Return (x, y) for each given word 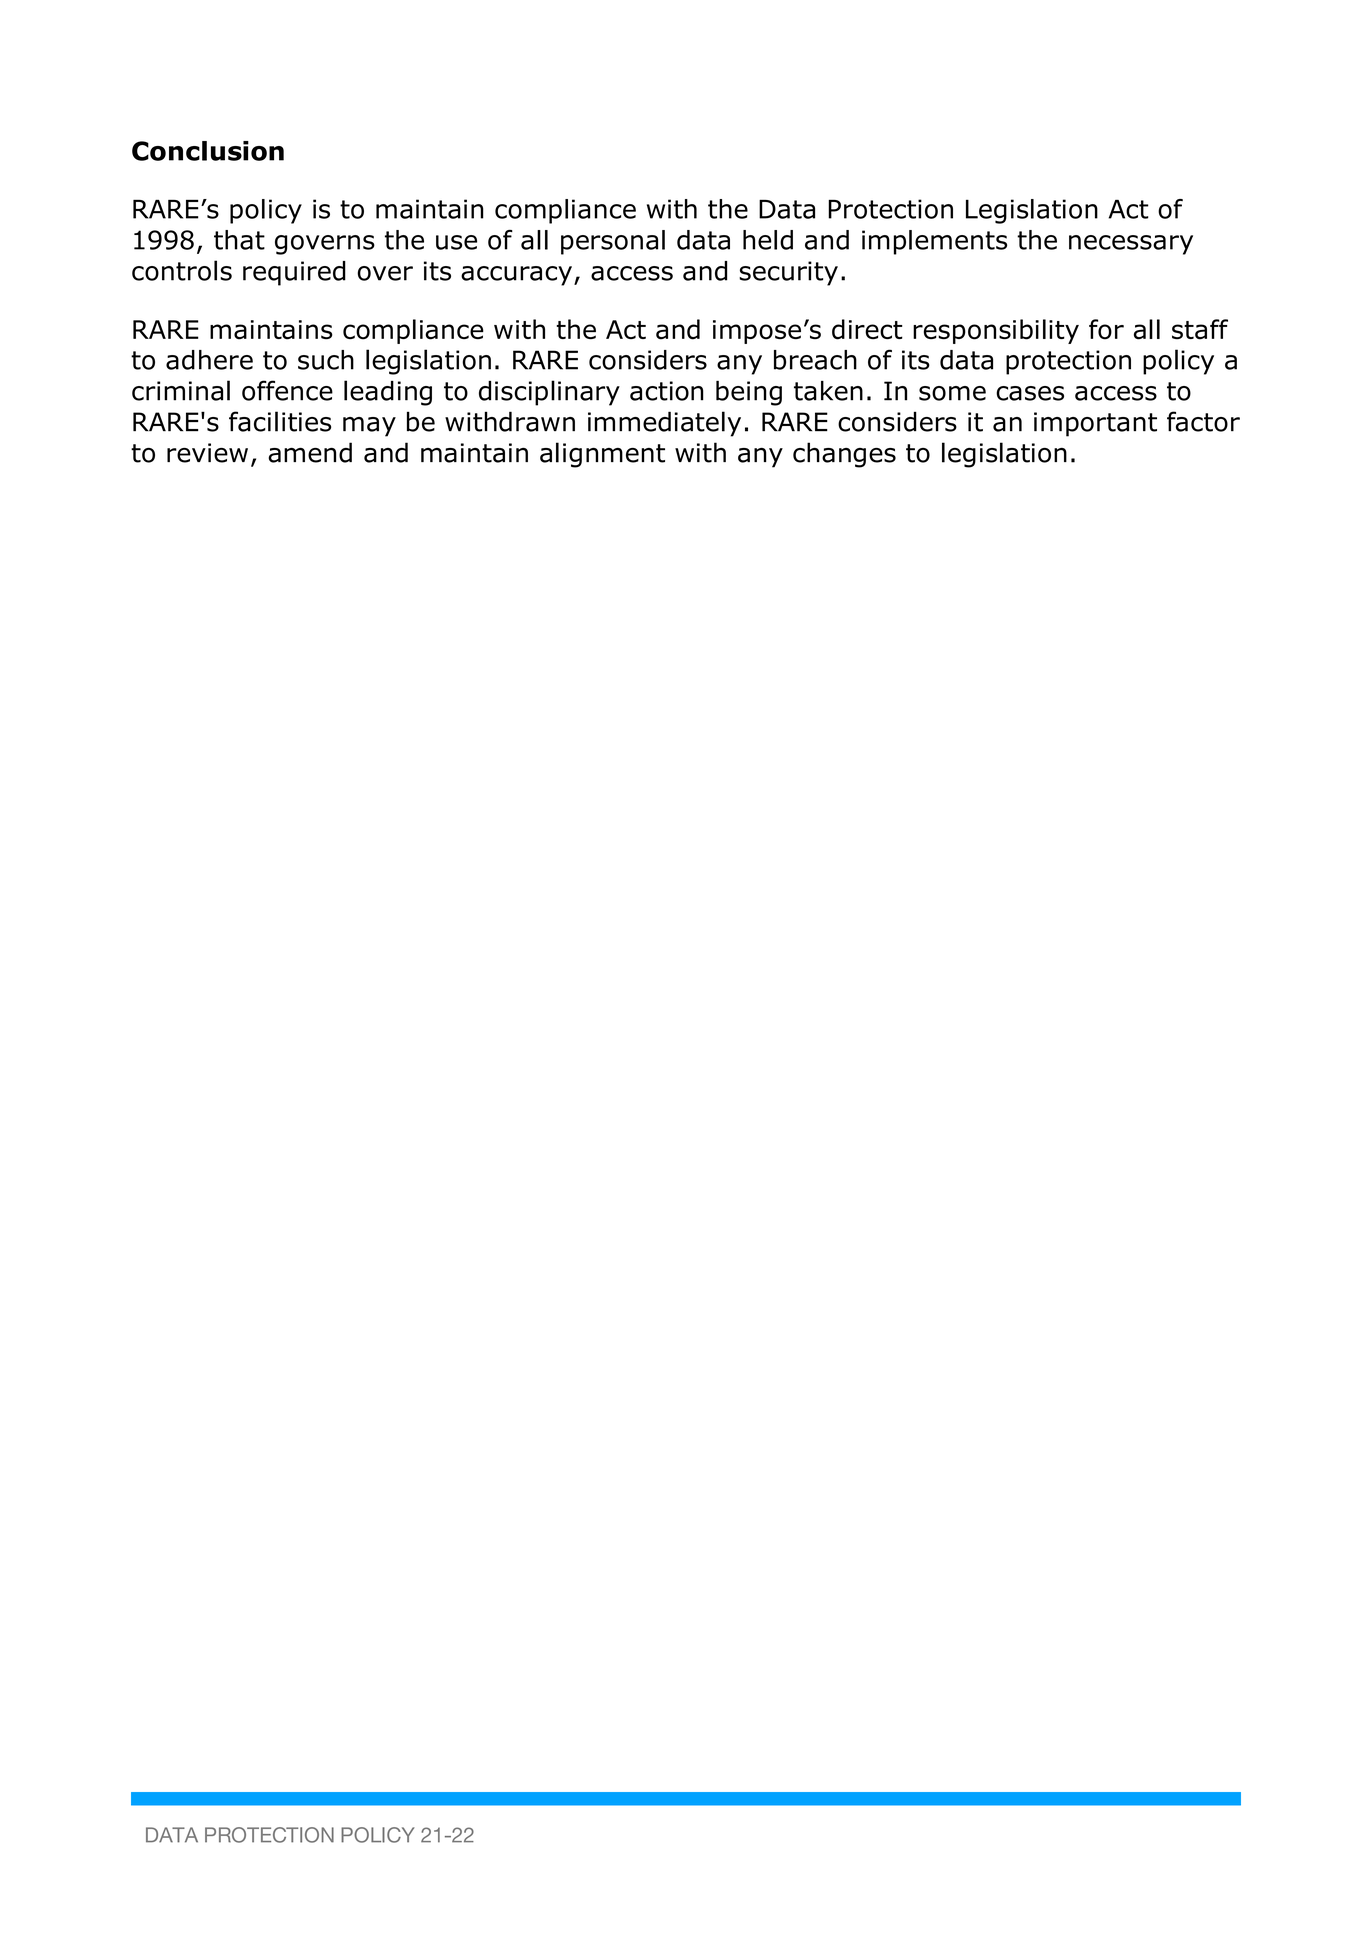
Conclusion (208, 151)
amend (310, 452)
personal (613, 242)
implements (934, 242)
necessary (1131, 245)
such (326, 360)
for (1106, 329)
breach (815, 360)
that (239, 240)
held (768, 240)
